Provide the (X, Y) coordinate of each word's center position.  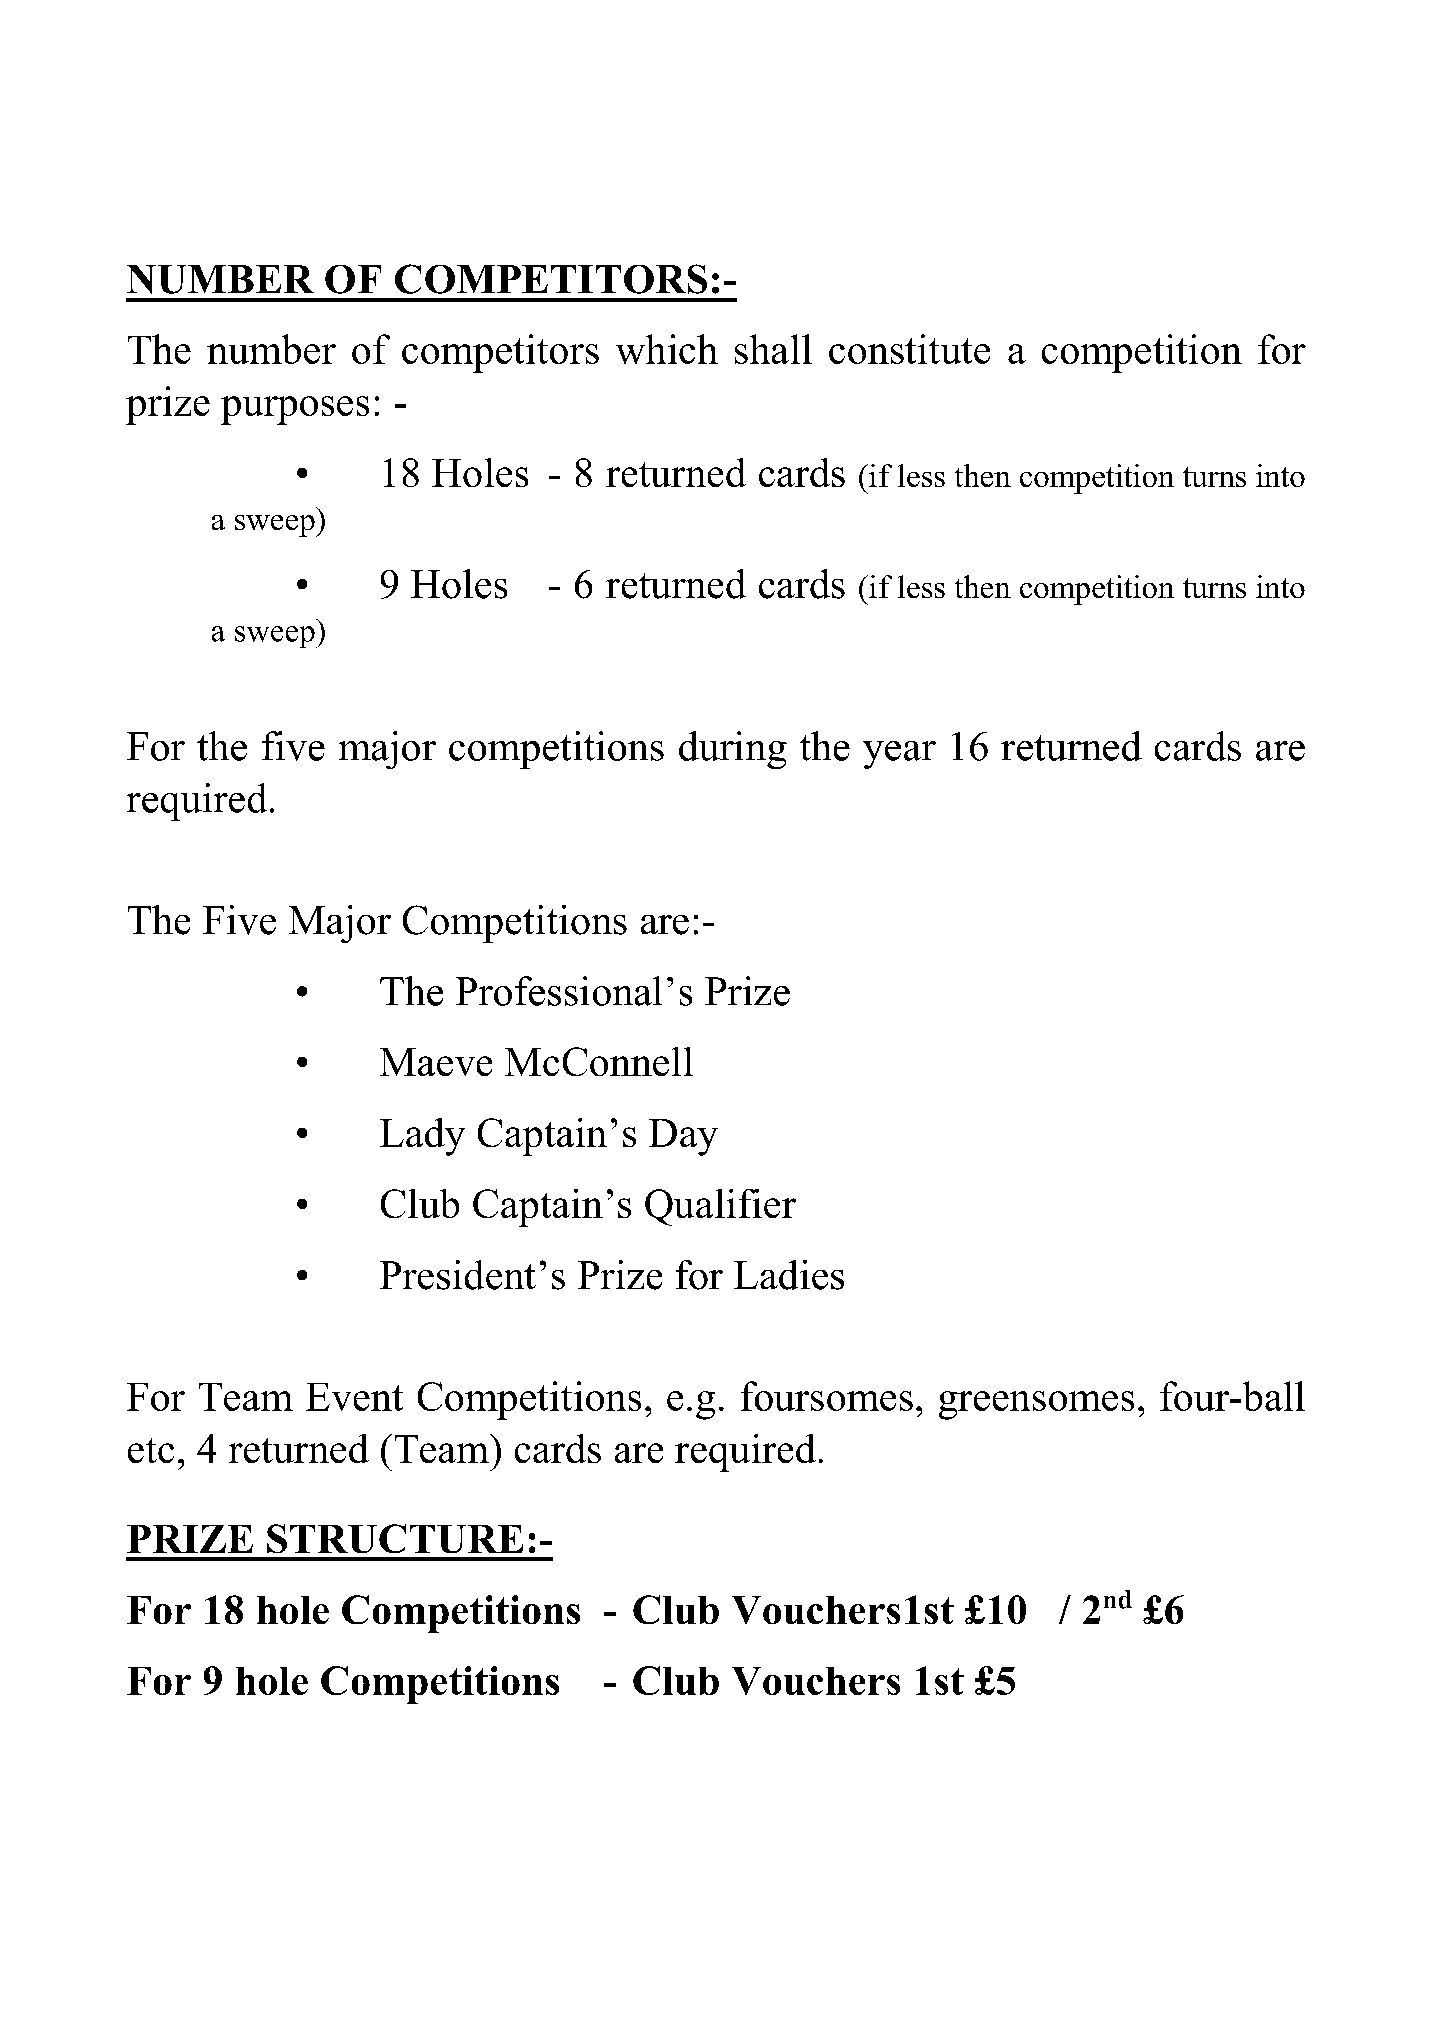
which (667, 349)
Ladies (789, 1275)
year (899, 755)
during (733, 750)
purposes (295, 410)
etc (151, 1450)
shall (773, 349)
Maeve (436, 1062)
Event (354, 1397)
